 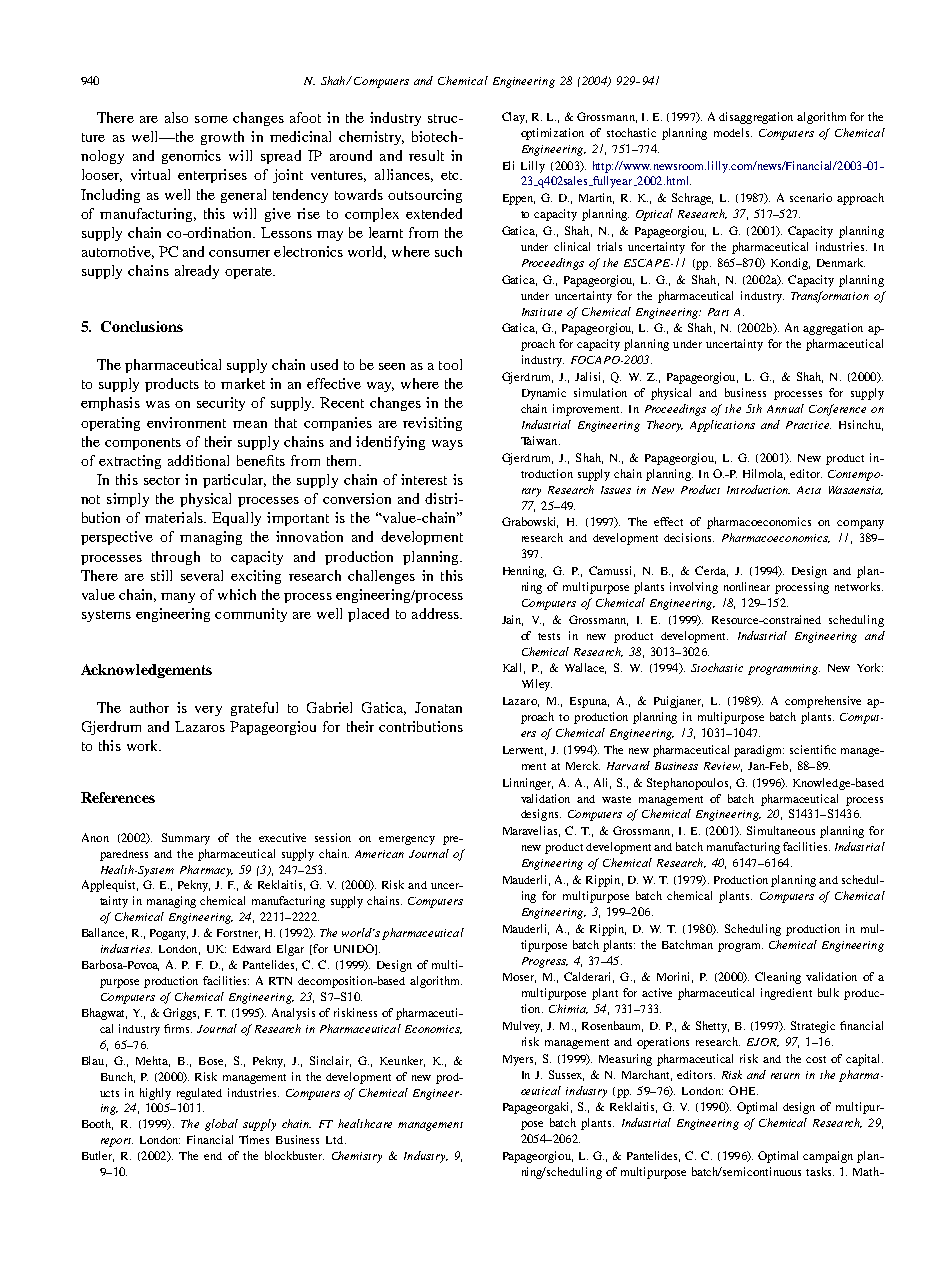 I want to click on etc, so click(x=451, y=175).
